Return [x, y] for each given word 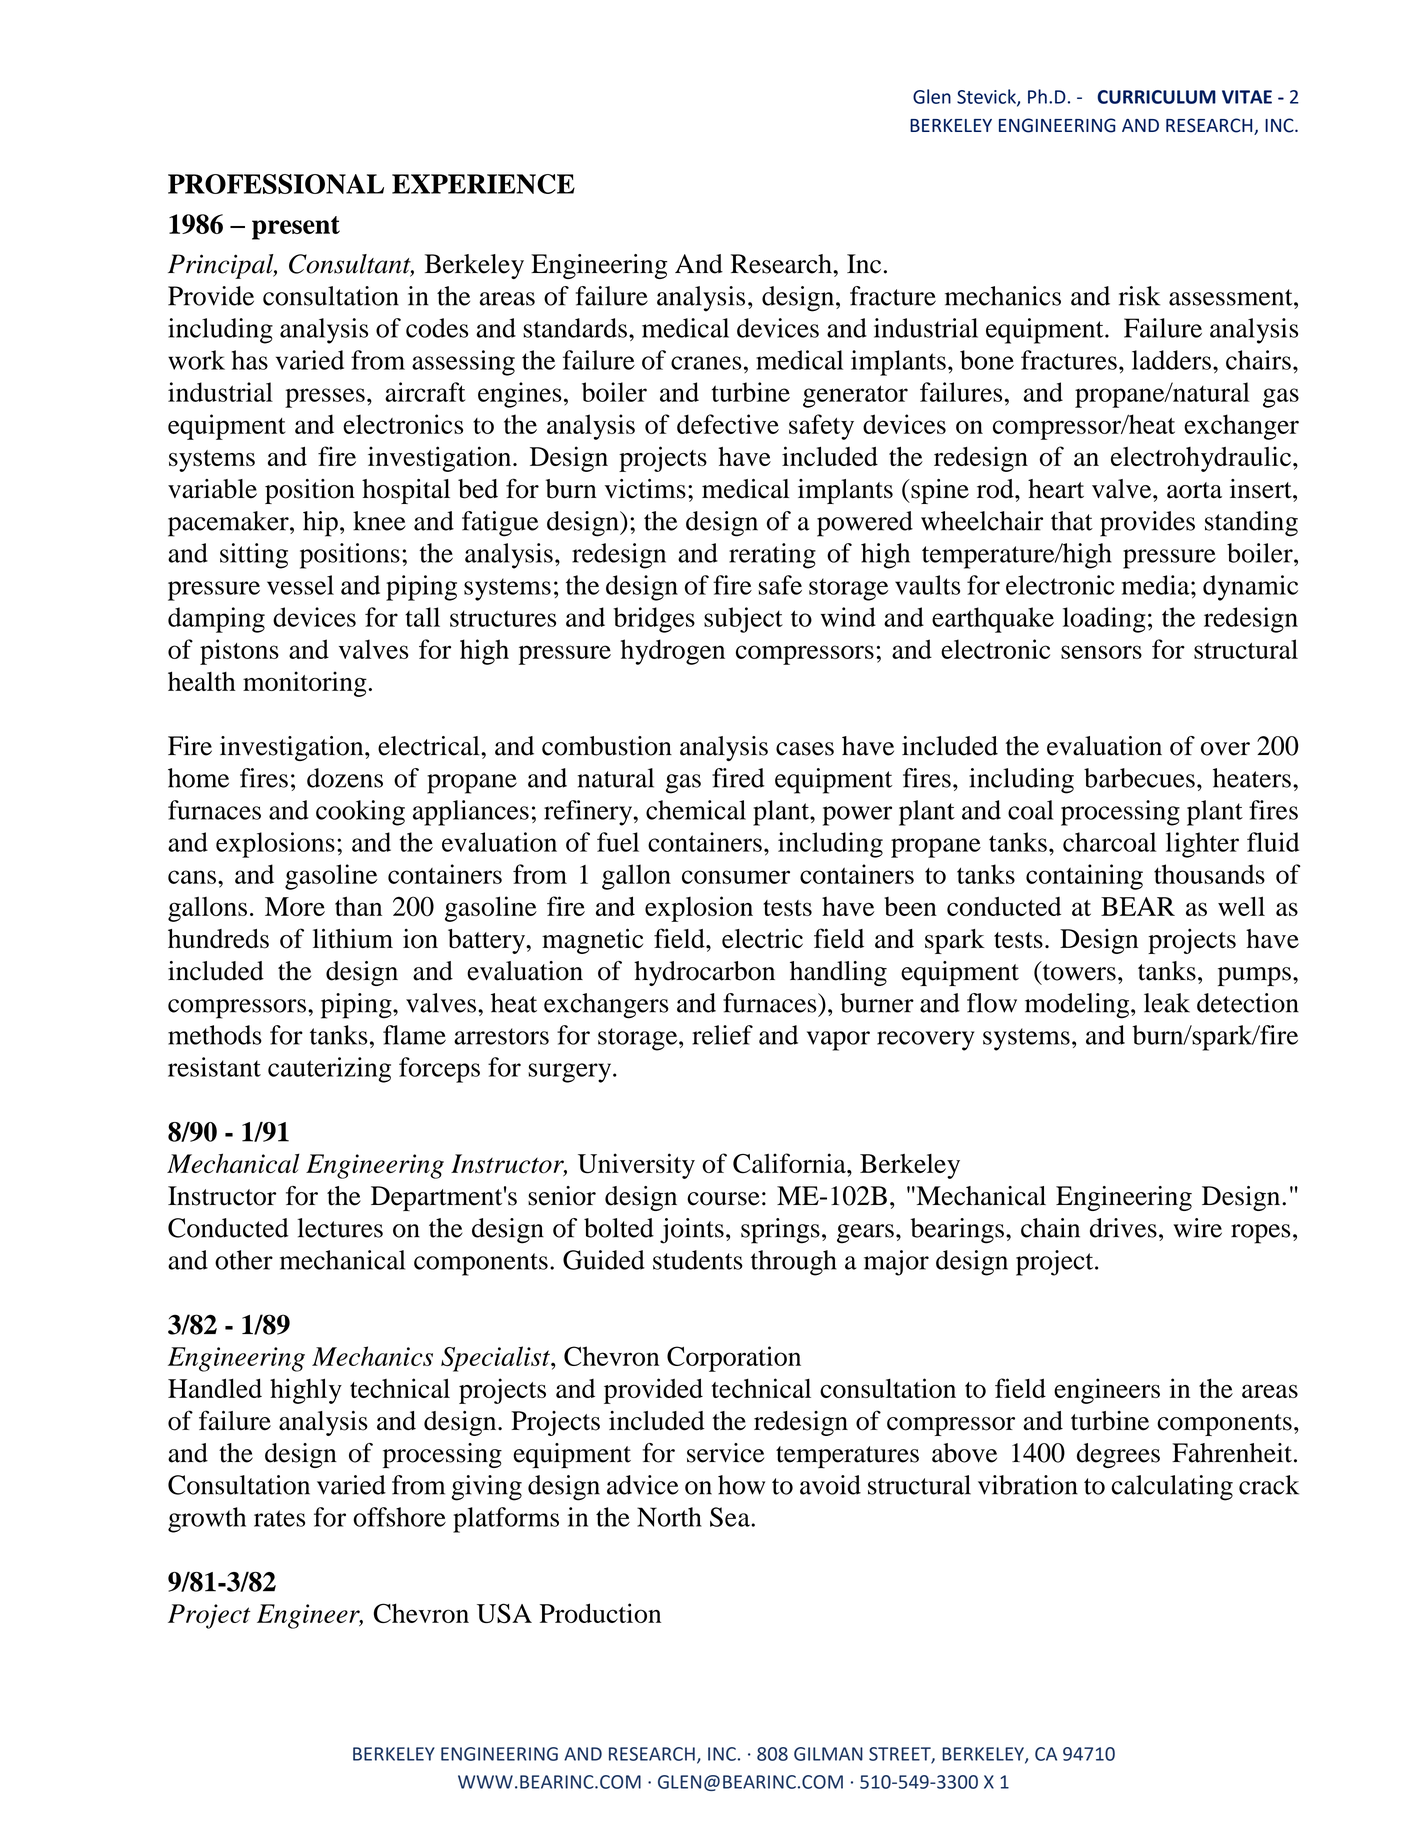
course [723, 1199]
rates [279, 1518]
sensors [1101, 652]
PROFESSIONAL [276, 184]
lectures [340, 1228]
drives [1123, 1228]
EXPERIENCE [483, 184]
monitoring [305, 684]
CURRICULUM [1156, 97]
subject [743, 620]
